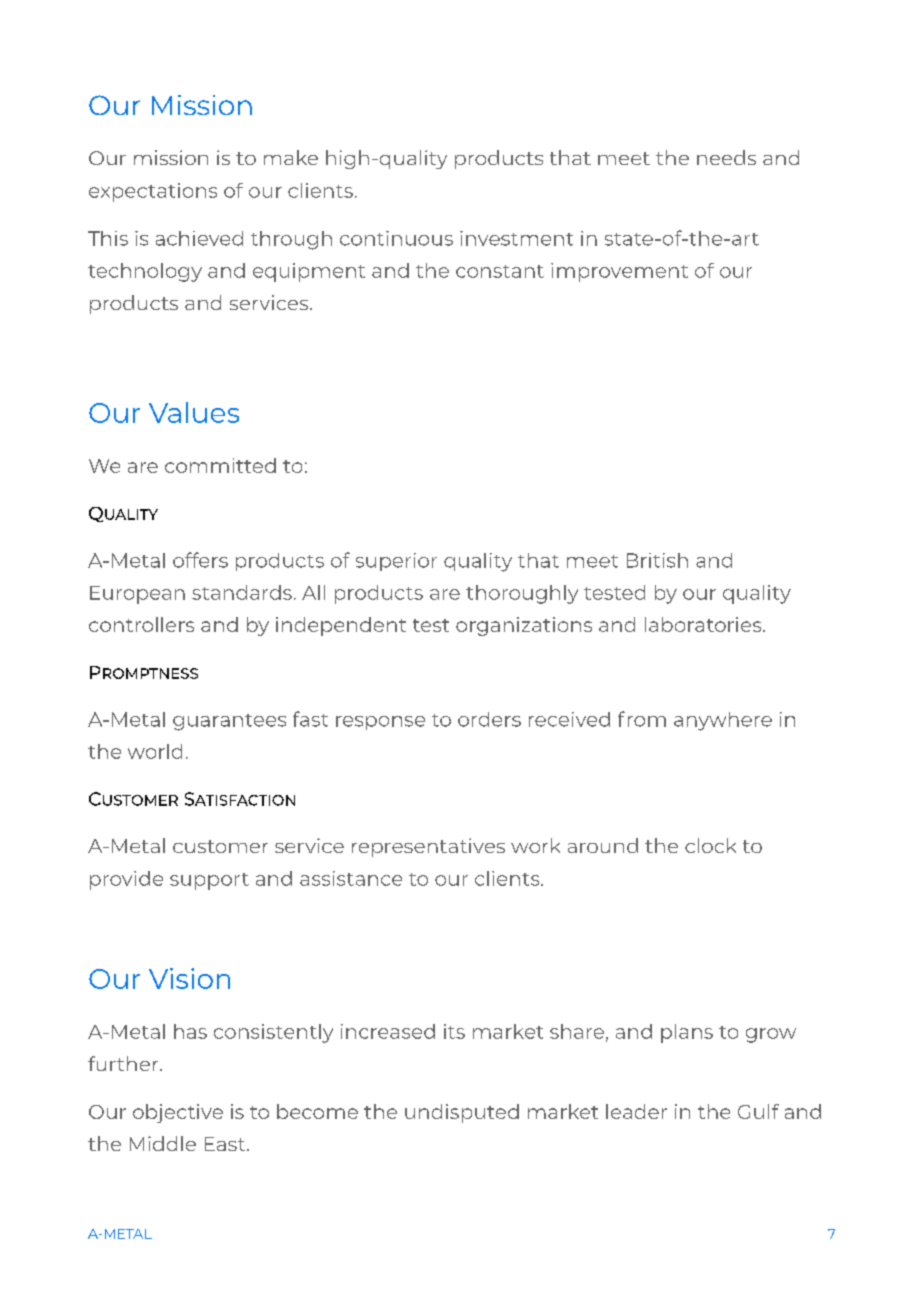  What do you see at coordinates (153, 192) in the screenshot?
I see `expectations` at bounding box center [153, 192].
